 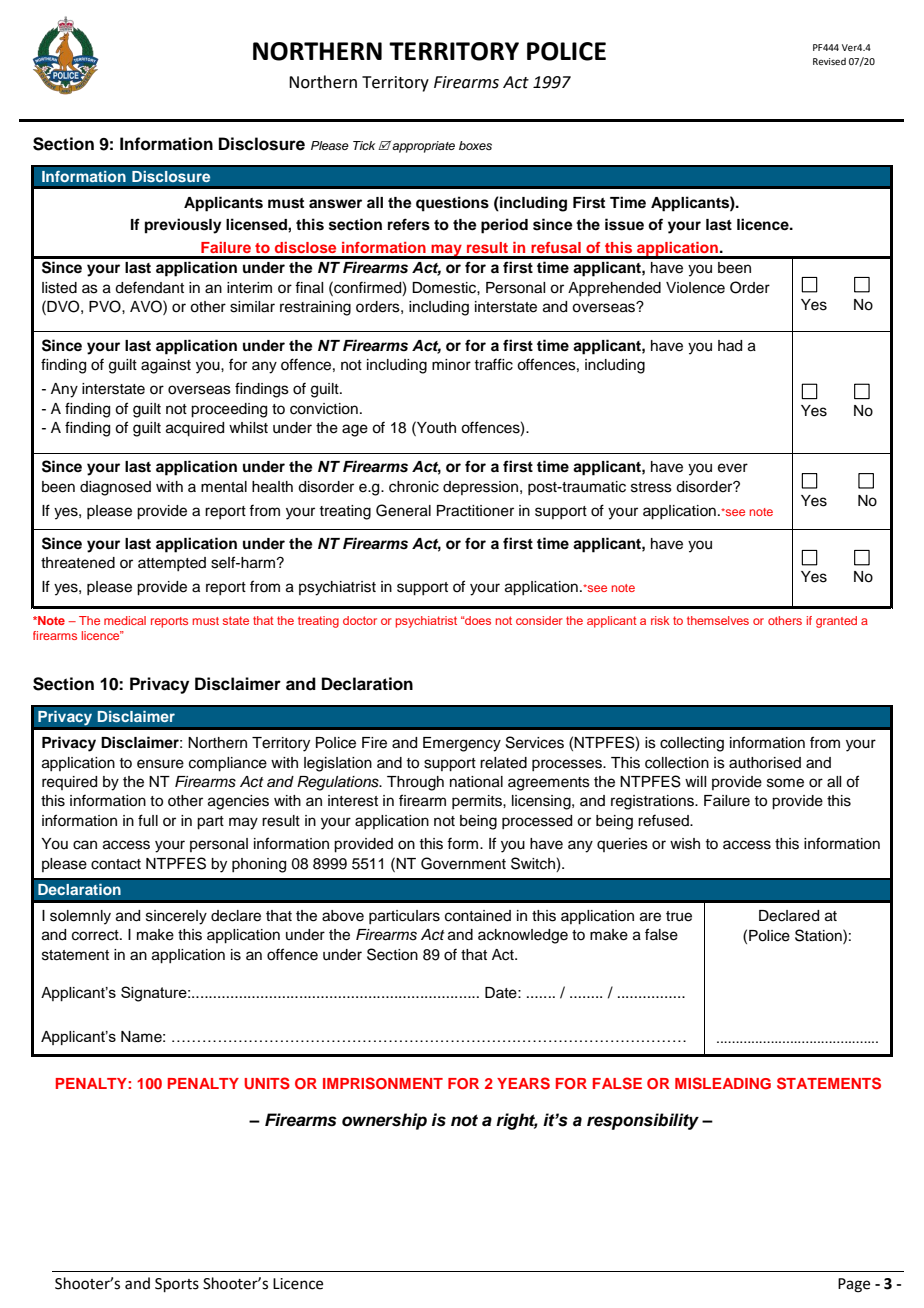 I want to click on Revised, so click(x=829, y=61).
